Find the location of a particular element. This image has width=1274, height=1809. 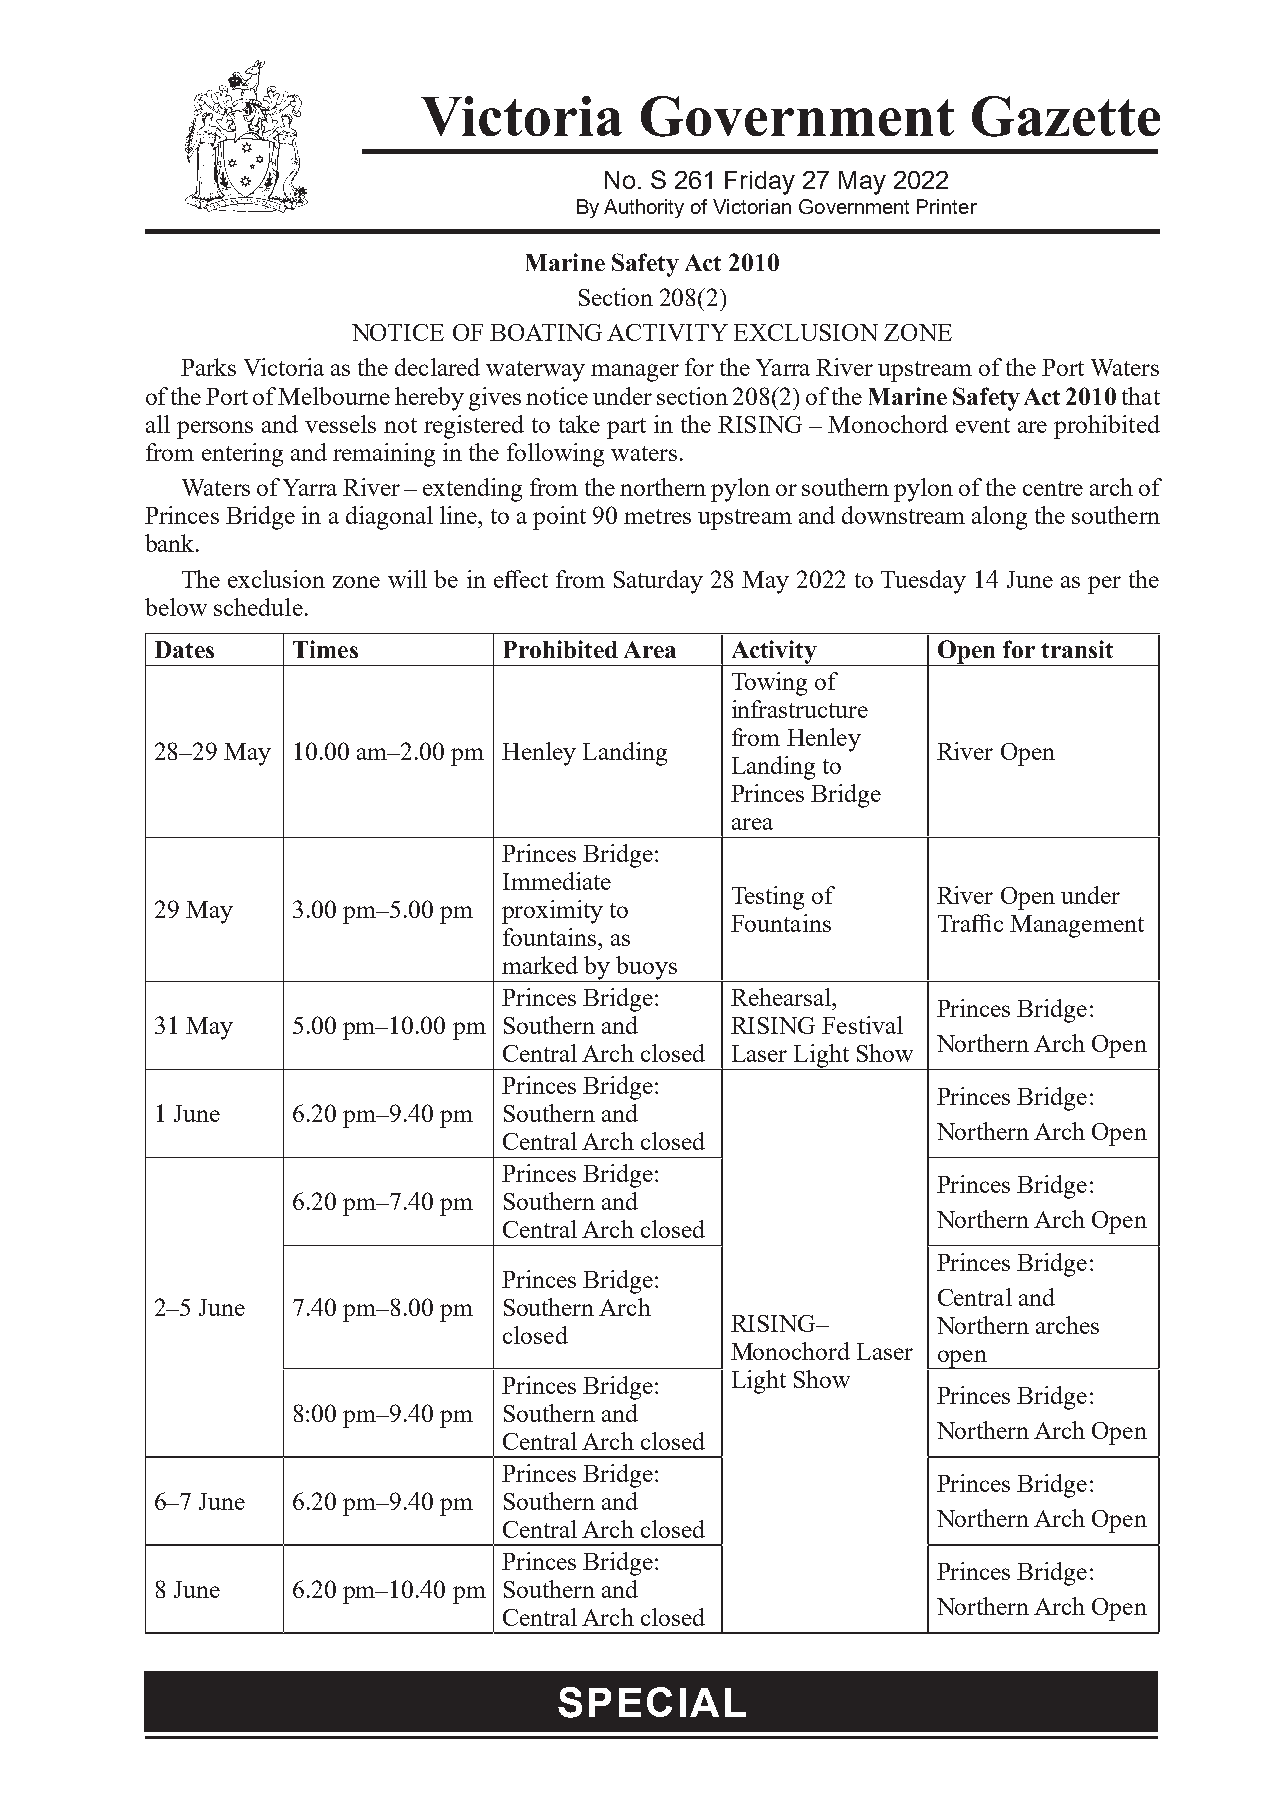

marked is located at coordinates (540, 965).
